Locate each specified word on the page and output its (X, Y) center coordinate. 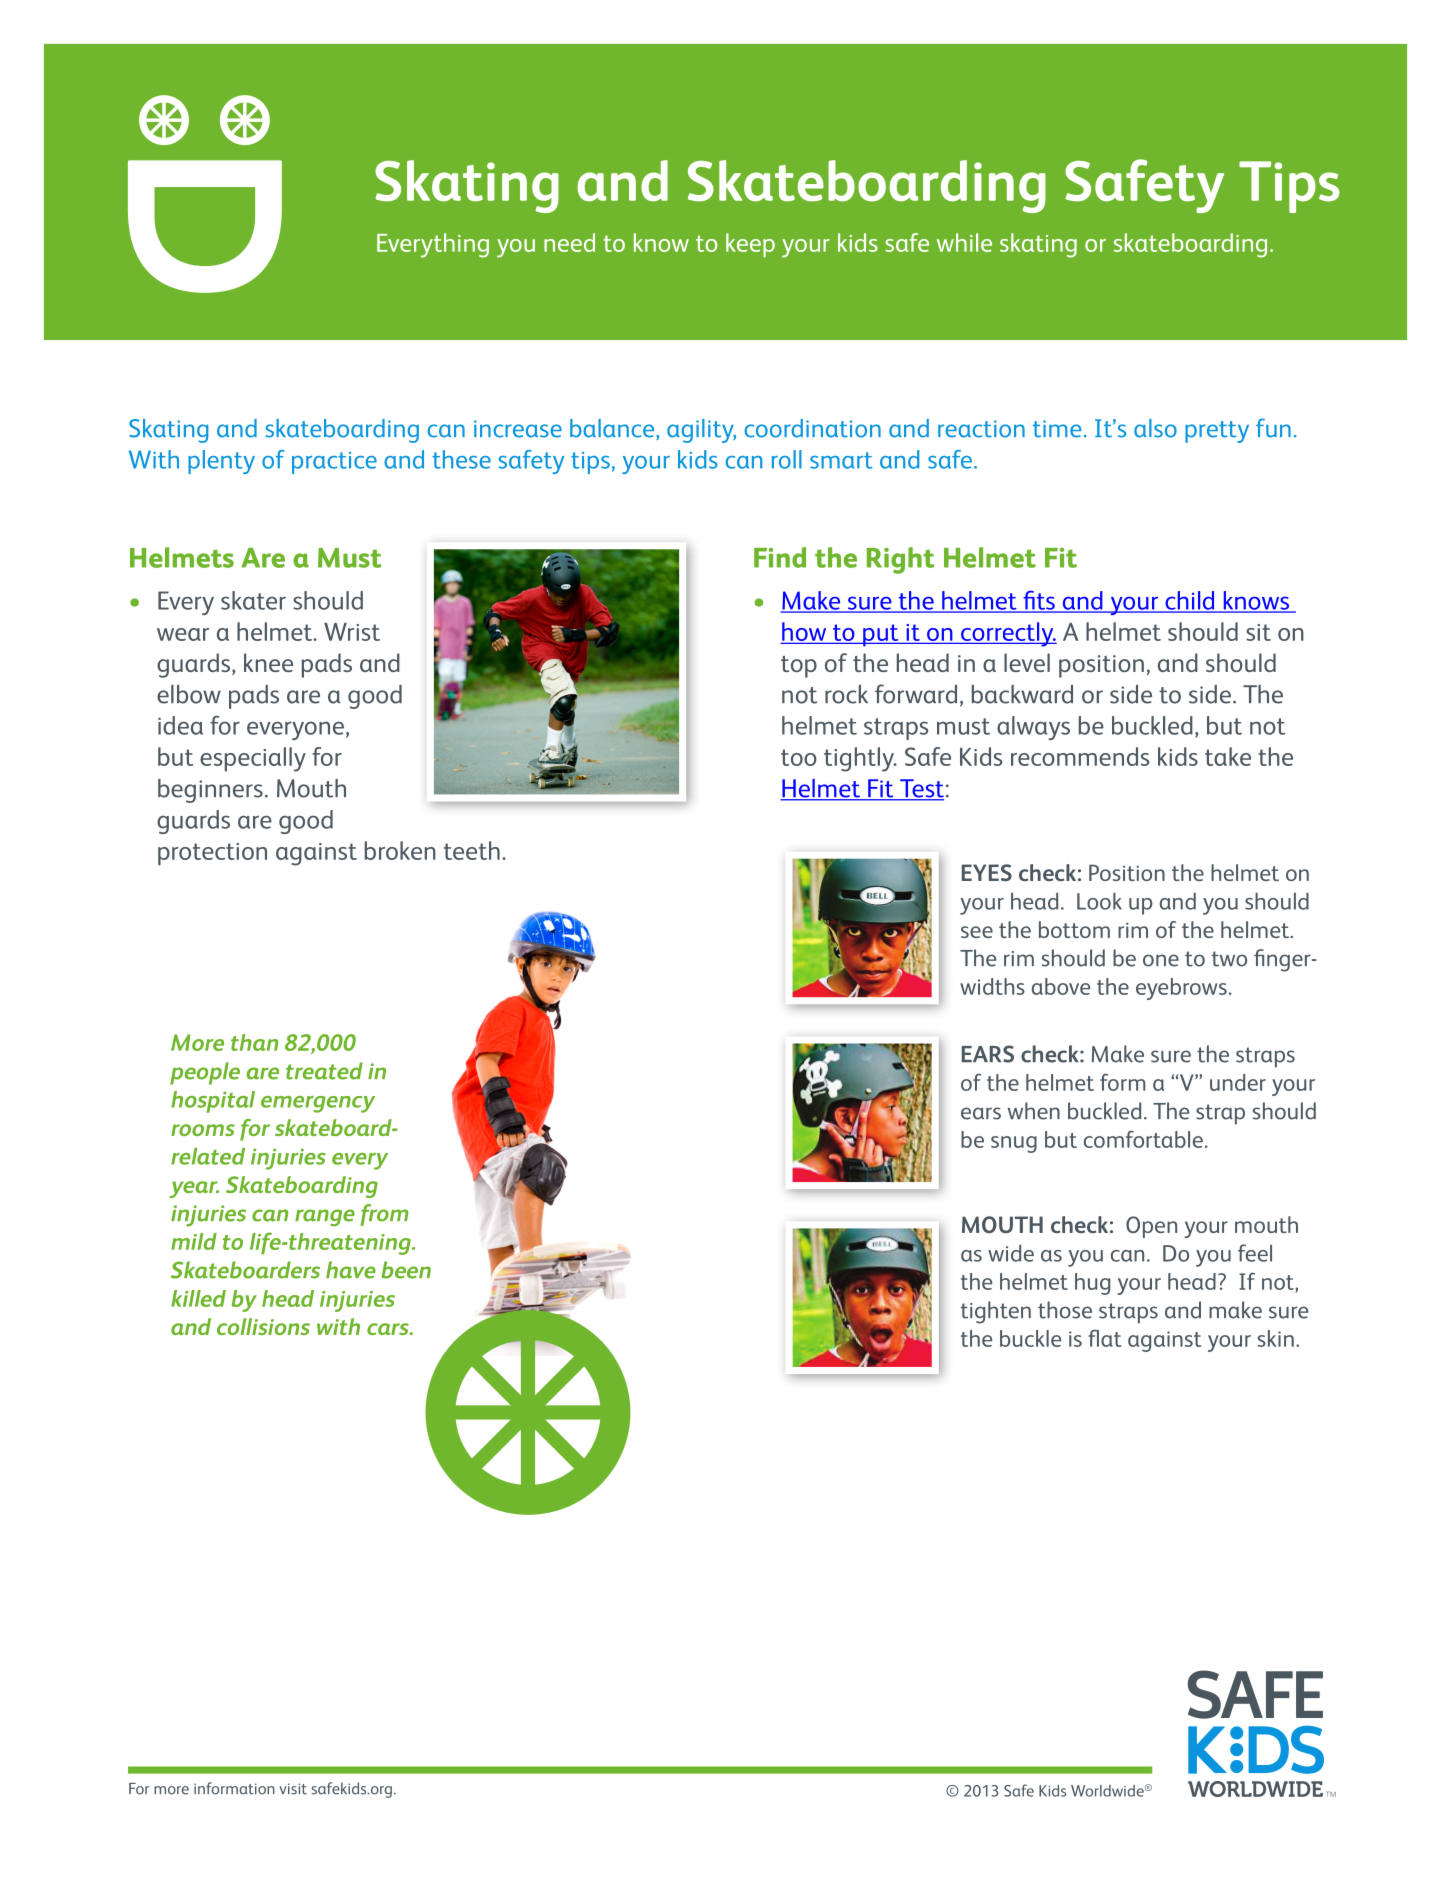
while (964, 242)
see (977, 932)
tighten (995, 1312)
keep (750, 245)
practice (334, 463)
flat (1104, 1338)
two (1229, 959)
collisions (263, 1326)
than (254, 1042)
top (799, 667)
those (1065, 1310)
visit (293, 1789)
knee (268, 662)
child (1190, 601)
